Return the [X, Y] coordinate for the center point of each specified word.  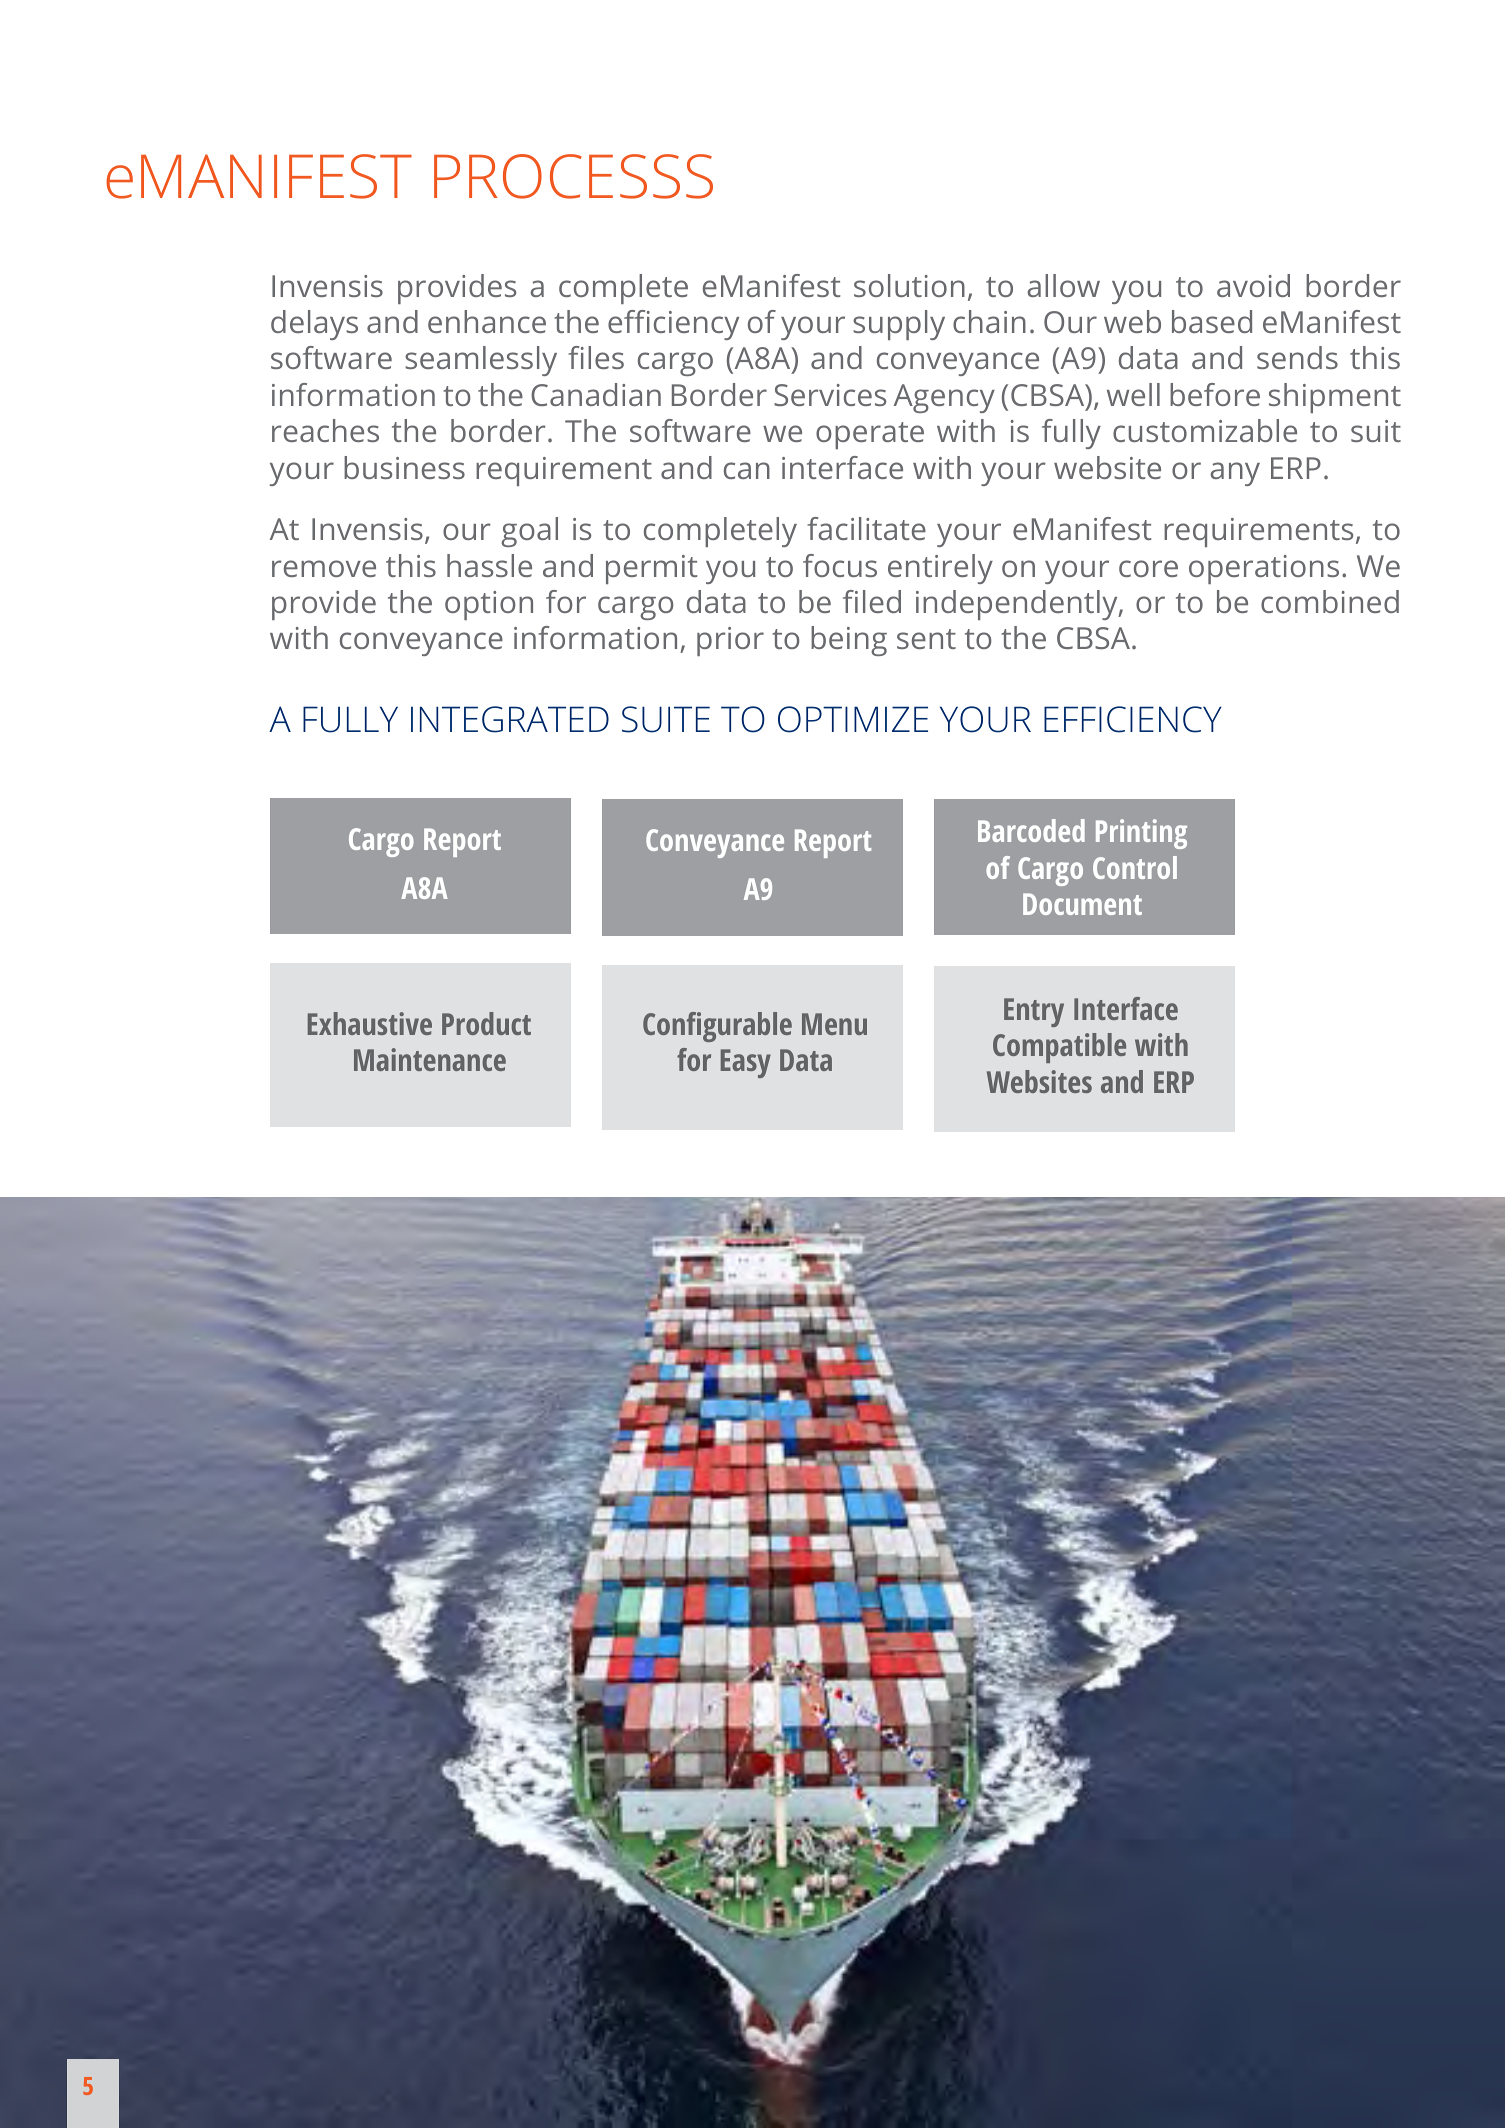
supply [899, 325]
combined [1330, 601]
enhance [487, 321]
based [1212, 321]
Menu [834, 1024]
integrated [510, 719]
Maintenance [430, 1059]
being [849, 641]
